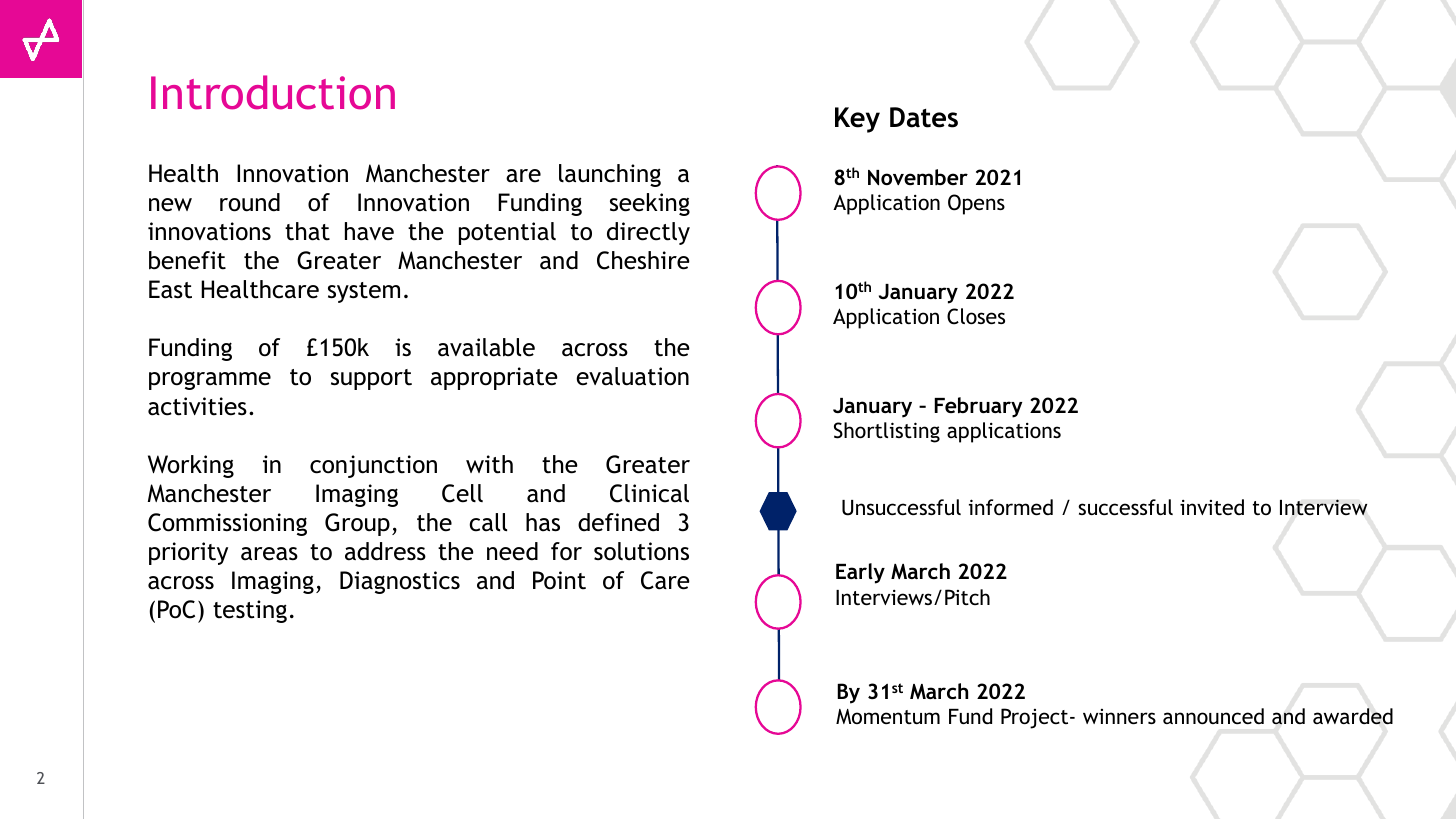 The image size is (1456, 819). What do you see at coordinates (643, 260) in the page?
I see `Cheshire` at bounding box center [643, 260].
